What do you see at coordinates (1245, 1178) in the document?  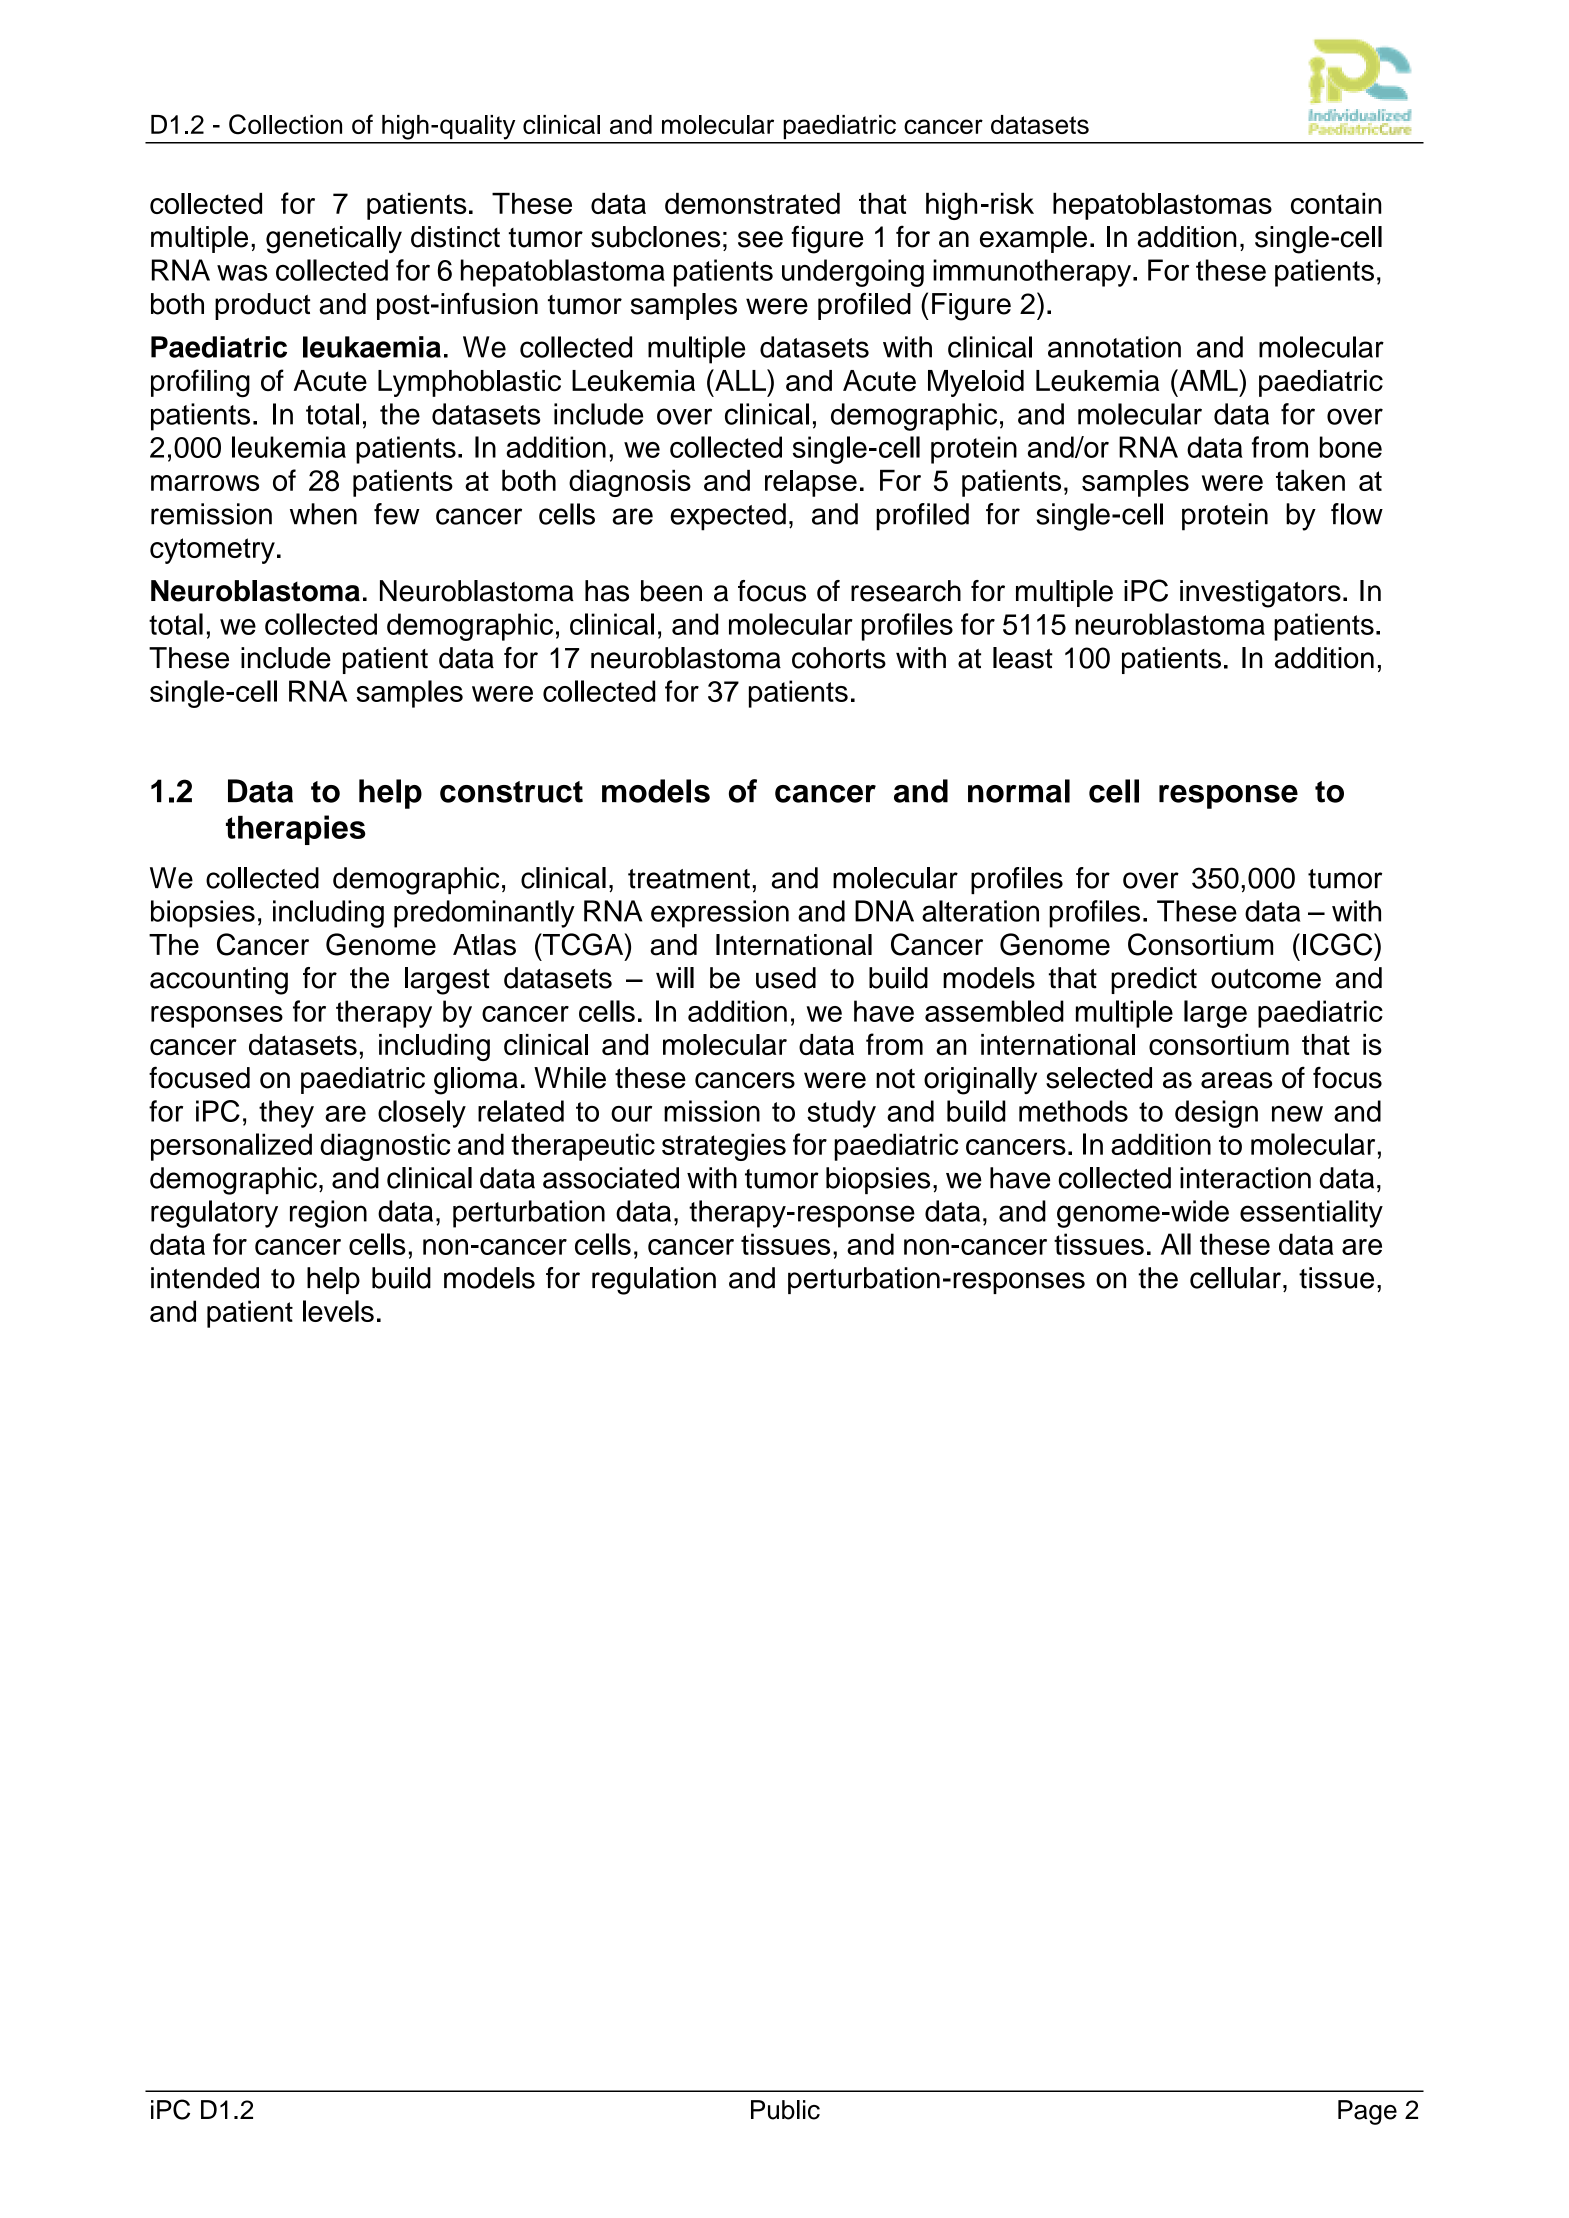 I see `interaction` at bounding box center [1245, 1178].
